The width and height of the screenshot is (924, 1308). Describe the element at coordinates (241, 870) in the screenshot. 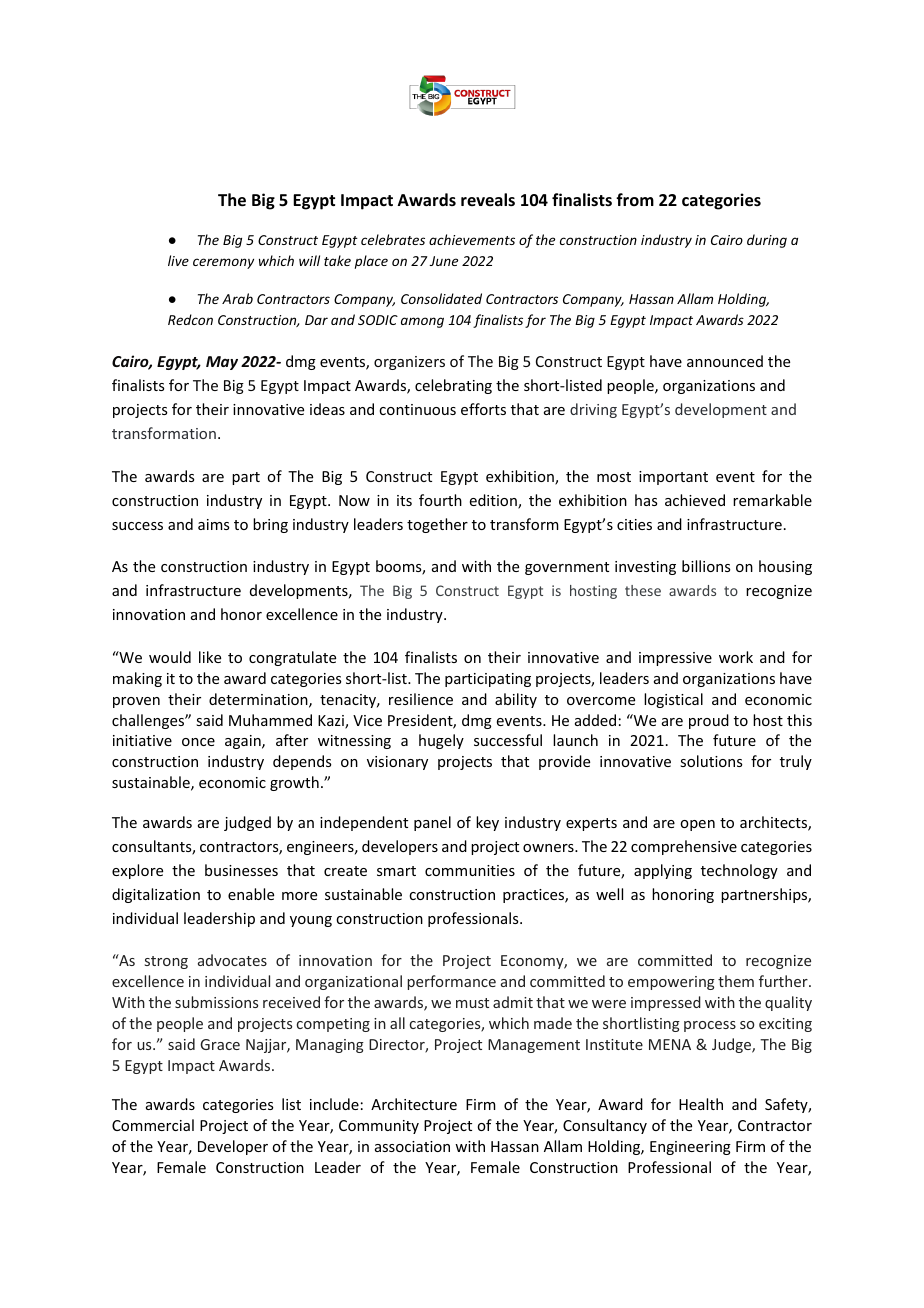

I see `businesses` at that location.
